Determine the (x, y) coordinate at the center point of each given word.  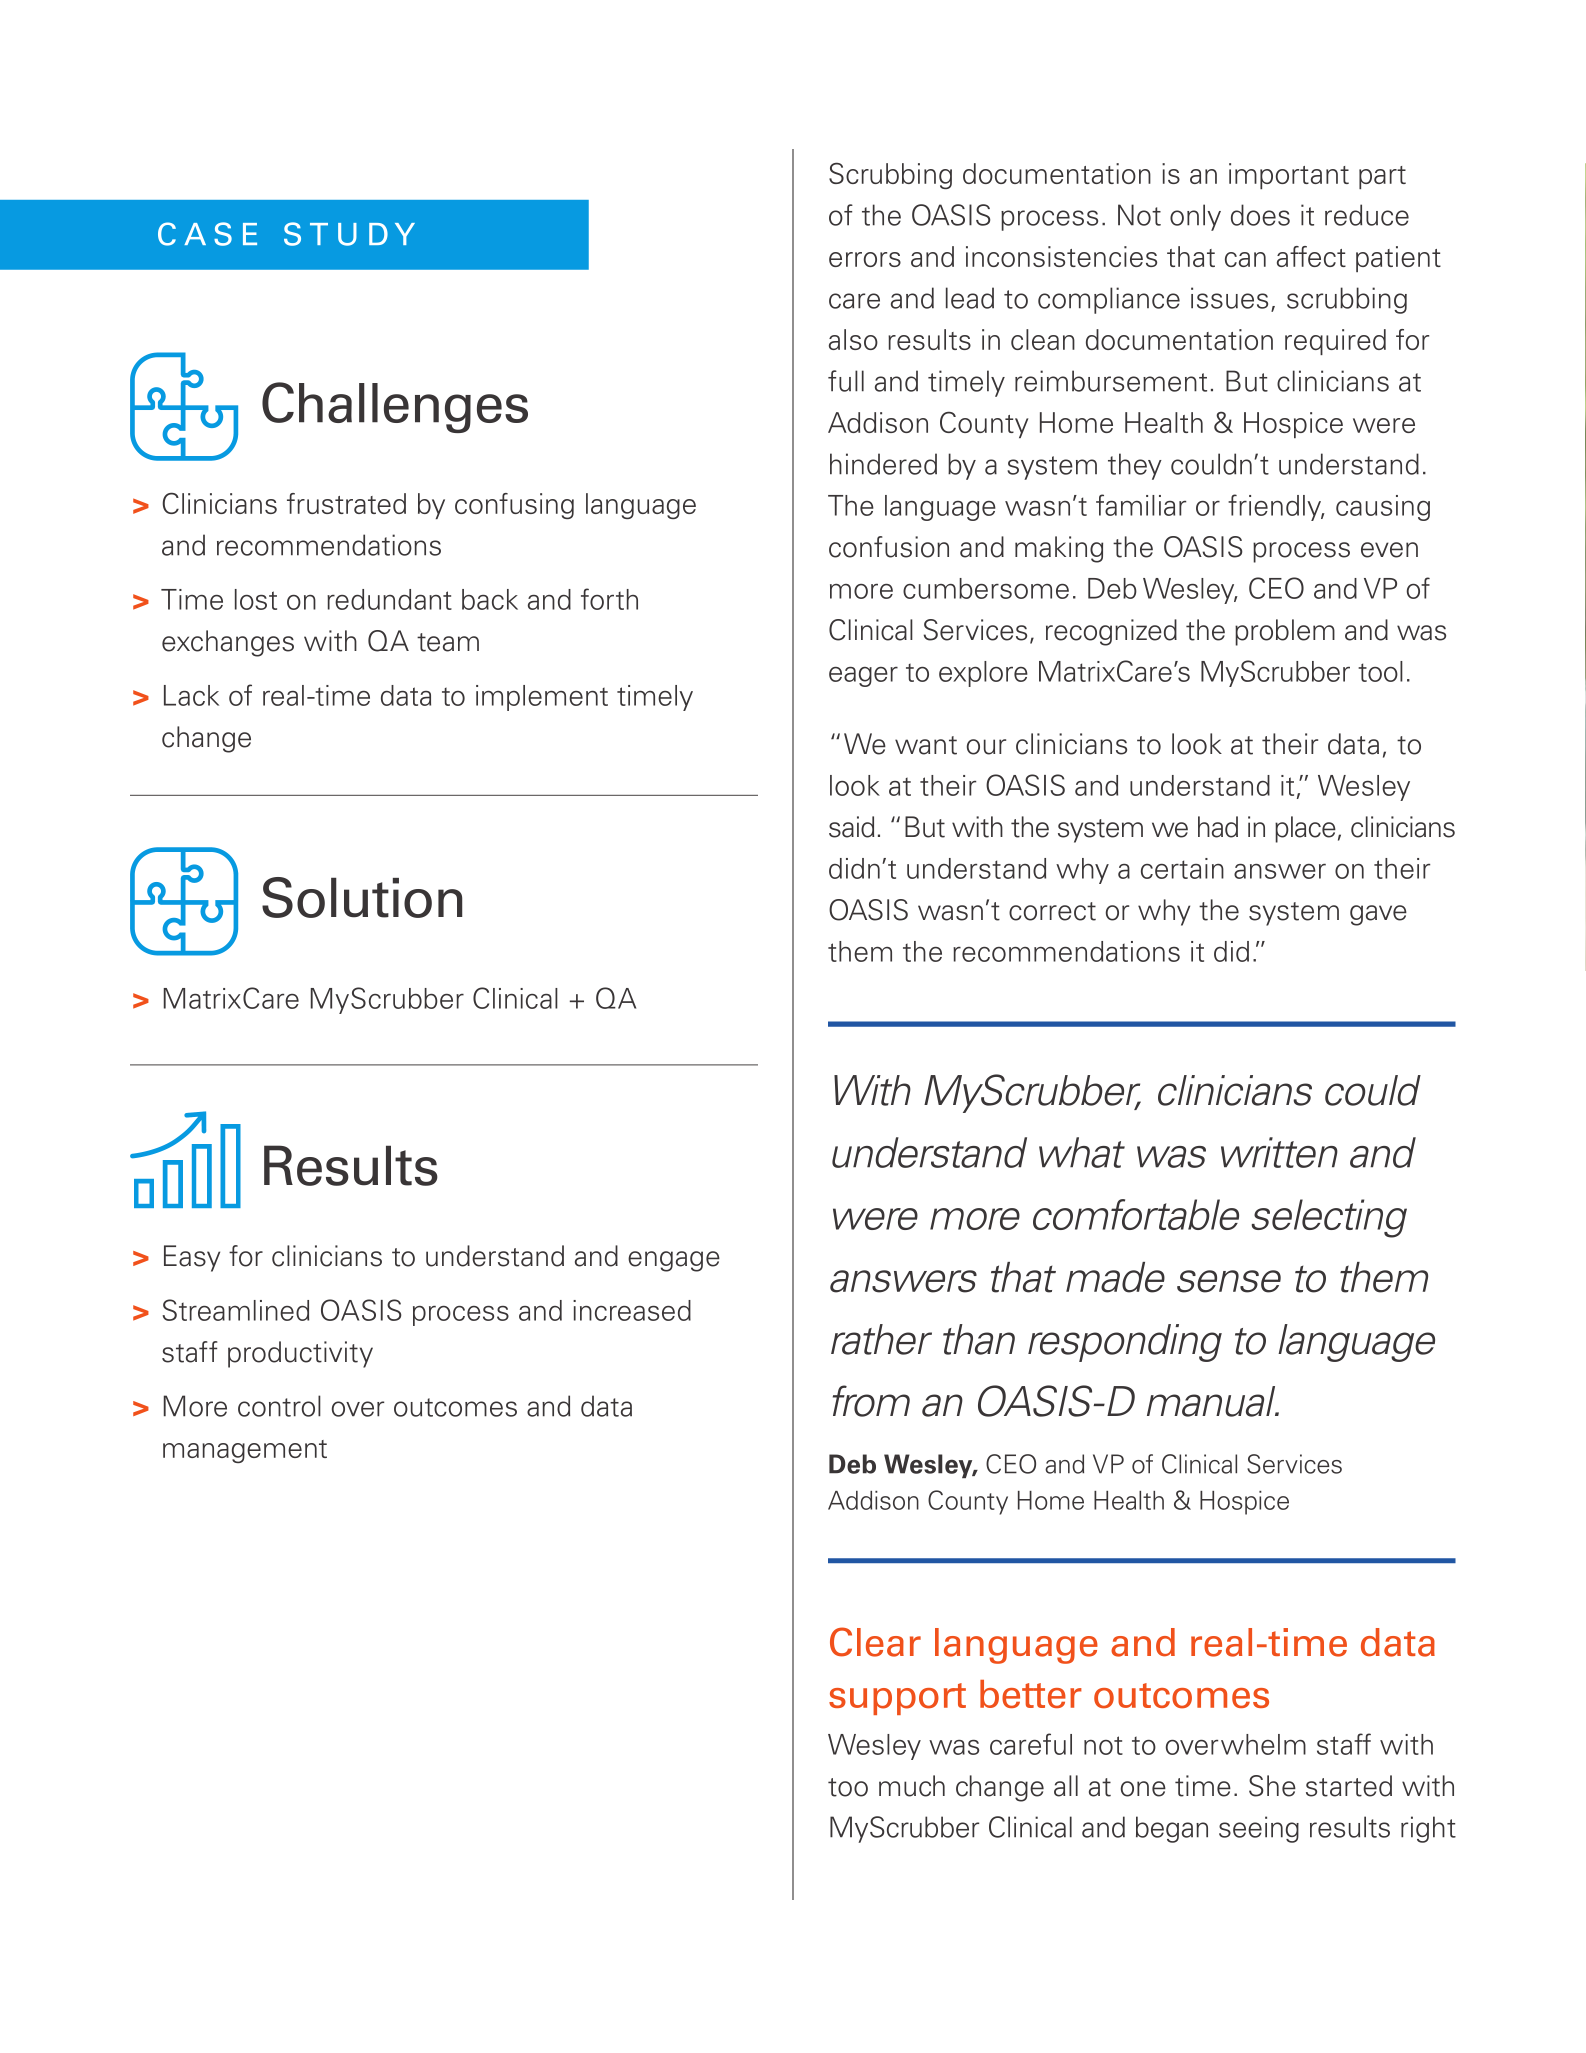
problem (1285, 632)
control (279, 1406)
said (851, 827)
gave (1378, 915)
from (871, 1401)
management (245, 1451)
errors (865, 259)
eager (863, 677)
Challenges (395, 407)
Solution (362, 897)
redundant (389, 599)
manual (1212, 1401)
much (912, 1786)
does (1260, 215)
